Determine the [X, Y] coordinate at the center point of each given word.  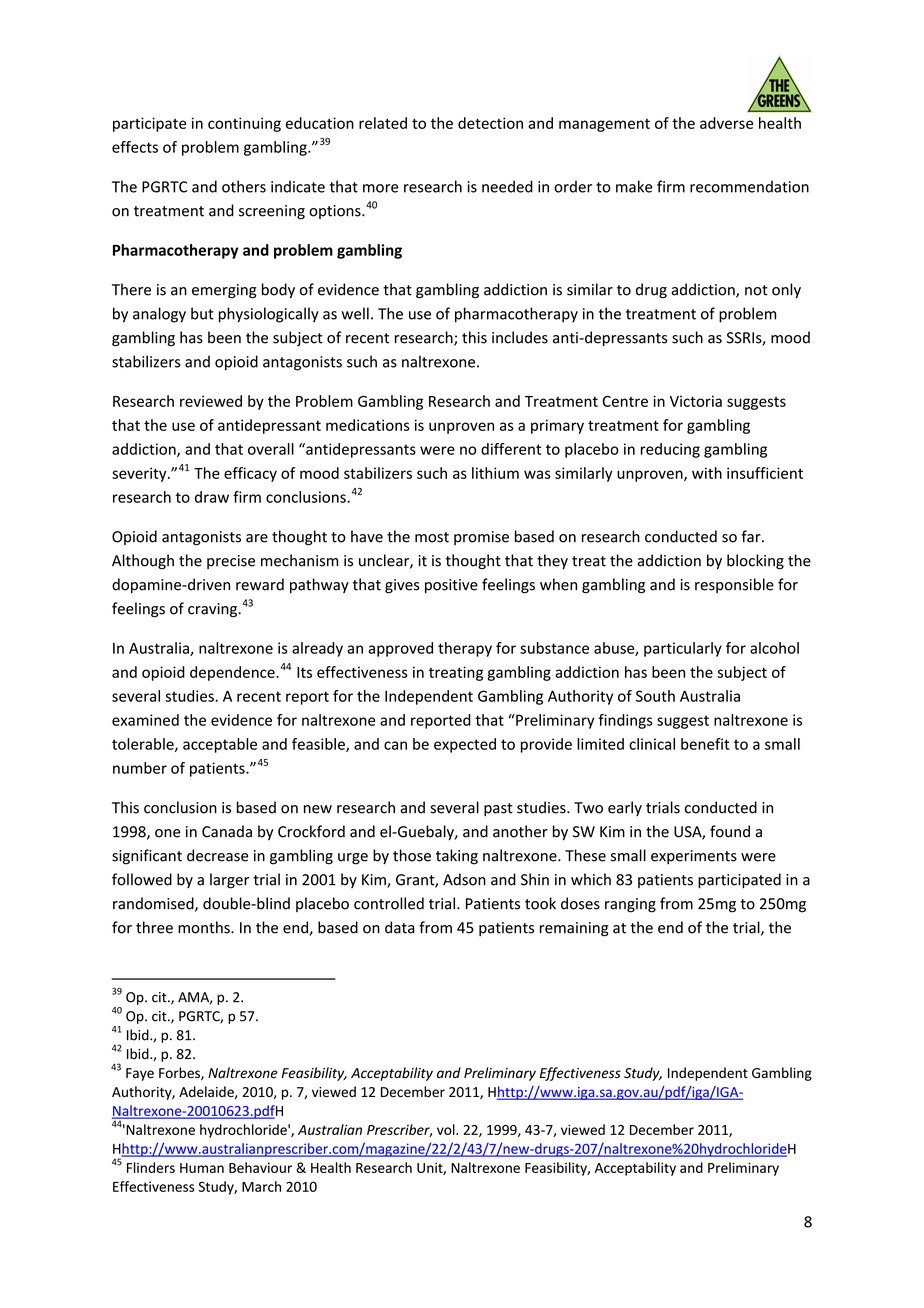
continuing [244, 124]
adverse [726, 123]
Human [202, 1168]
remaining [574, 929]
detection [490, 123]
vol [447, 1129]
